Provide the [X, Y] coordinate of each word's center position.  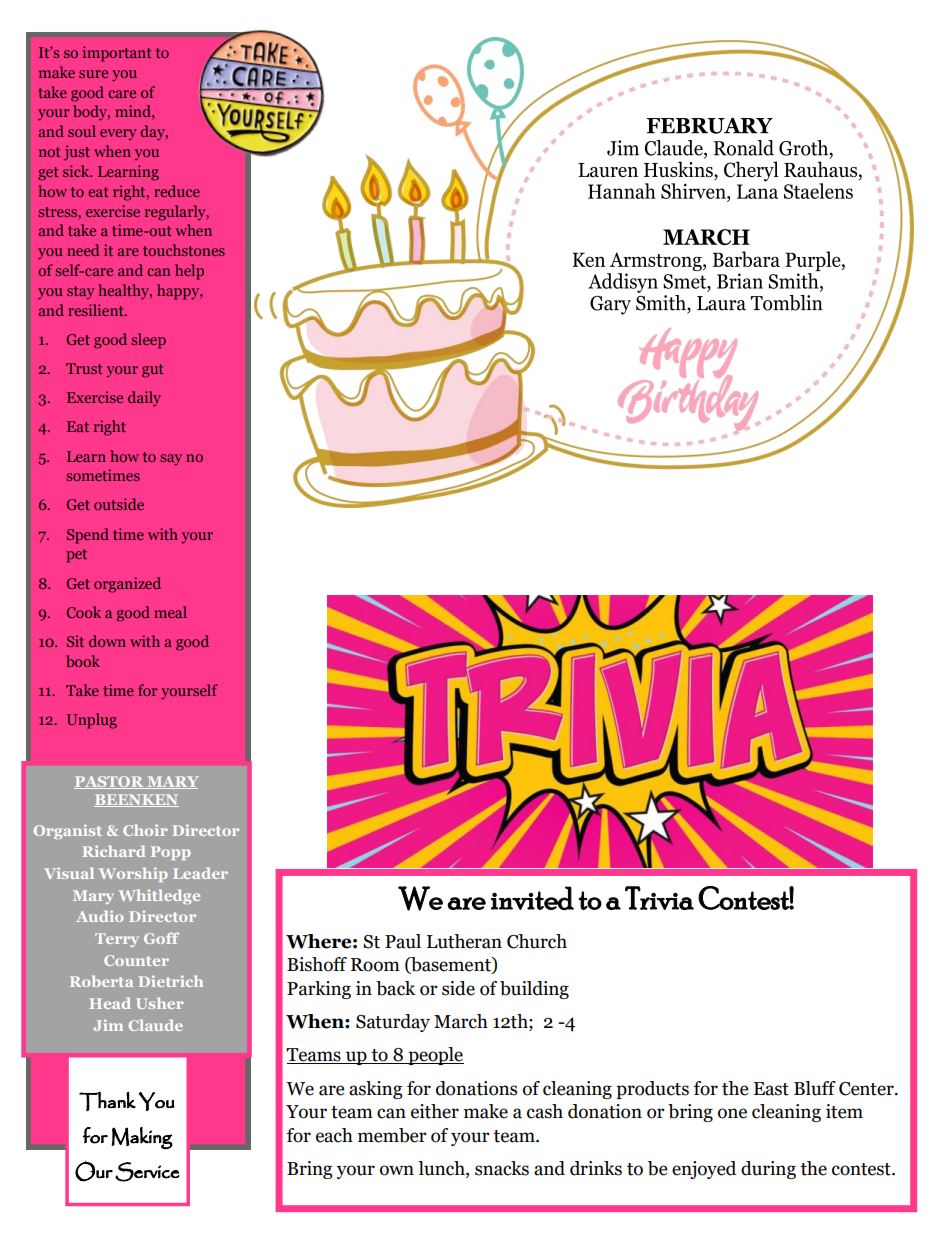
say [171, 460]
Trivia [659, 898]
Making [142, 1138]
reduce [177, 191]
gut [153, 371]
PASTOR [110, 782]
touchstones [184, 250]
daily [144, 399]
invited [532, 898]
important [117, 54]
